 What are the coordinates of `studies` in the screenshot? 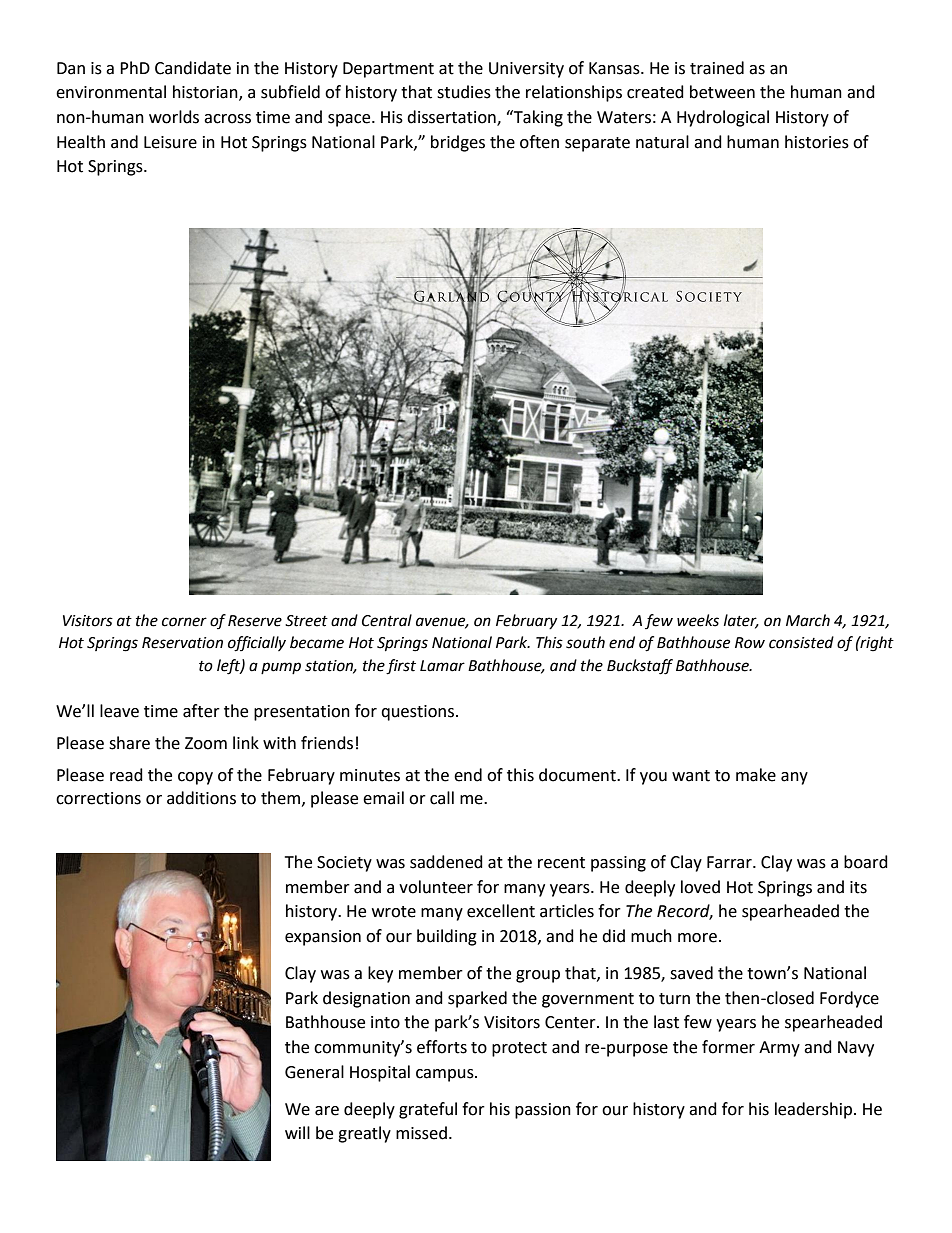 It's located at (464, 92).
